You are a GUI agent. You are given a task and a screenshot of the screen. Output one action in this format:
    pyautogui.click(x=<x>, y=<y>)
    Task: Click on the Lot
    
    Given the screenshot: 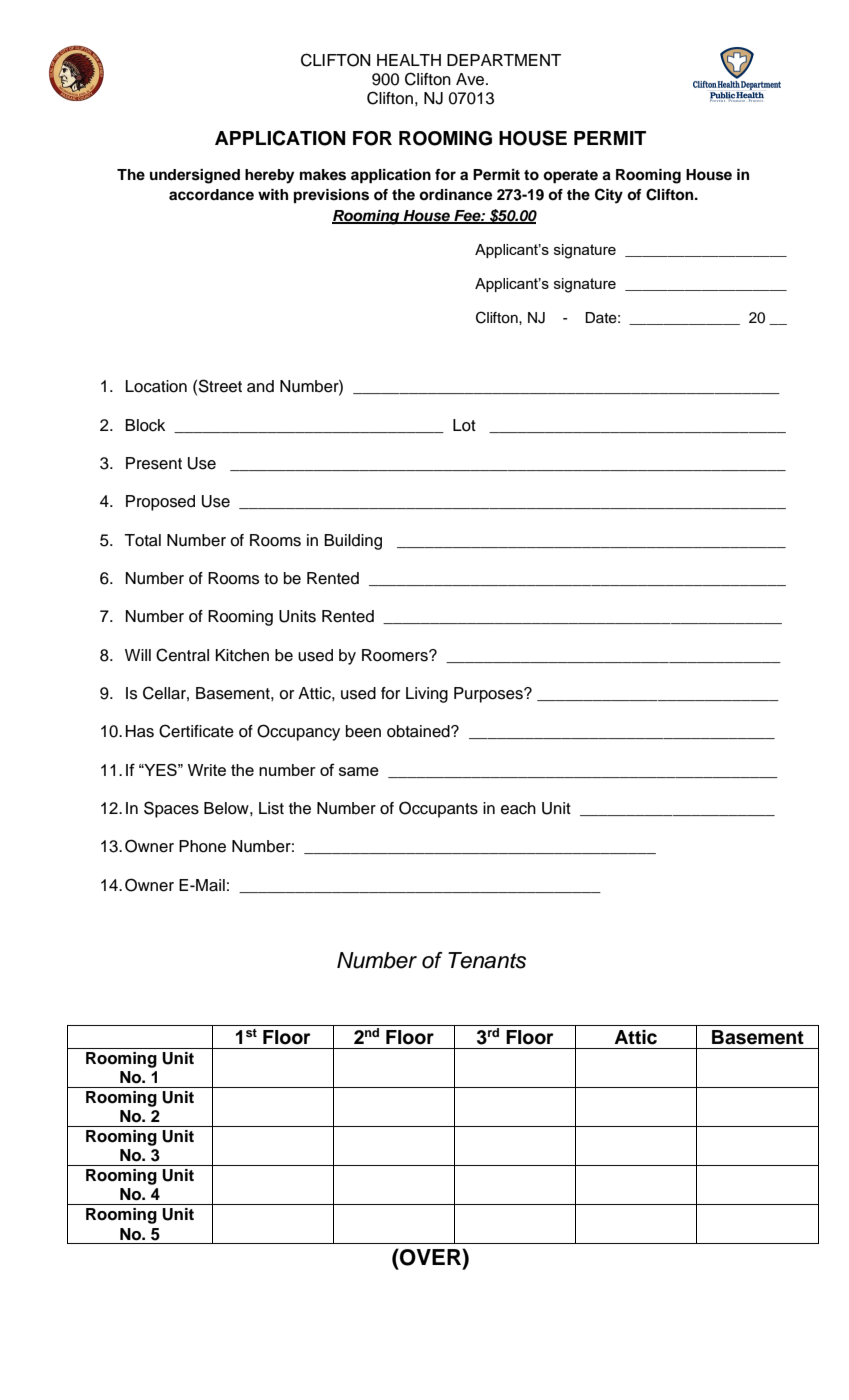 What is the action you would take?
    pyautogui.click(x=464, y=425)
